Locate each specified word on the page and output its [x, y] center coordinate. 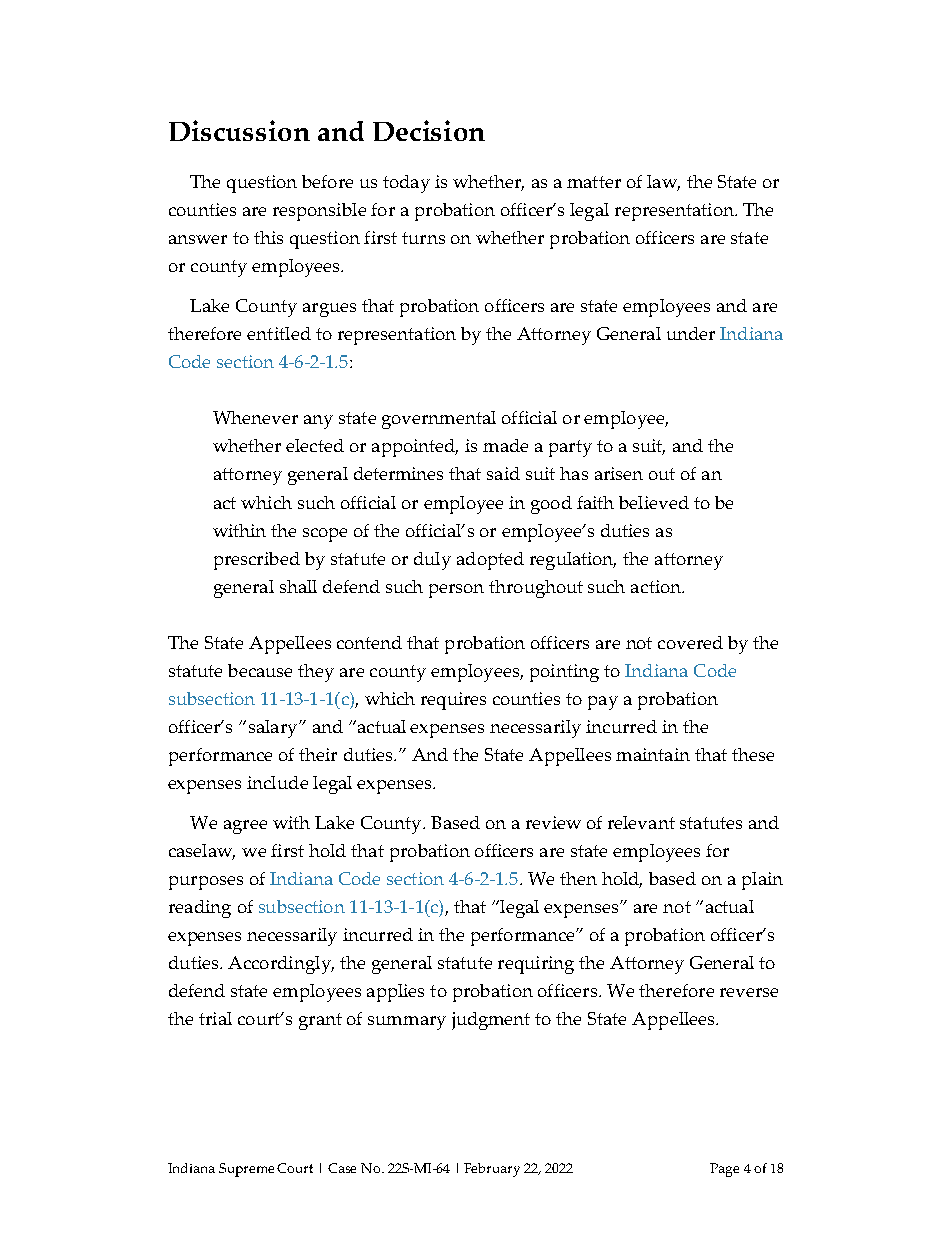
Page [724, 1170]
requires [453, 701]
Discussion [239, 130]
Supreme [246, 1170]
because [260, 670]
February [492, 1170]
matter [594, 182]
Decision [429, 130]
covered [690, 642]
